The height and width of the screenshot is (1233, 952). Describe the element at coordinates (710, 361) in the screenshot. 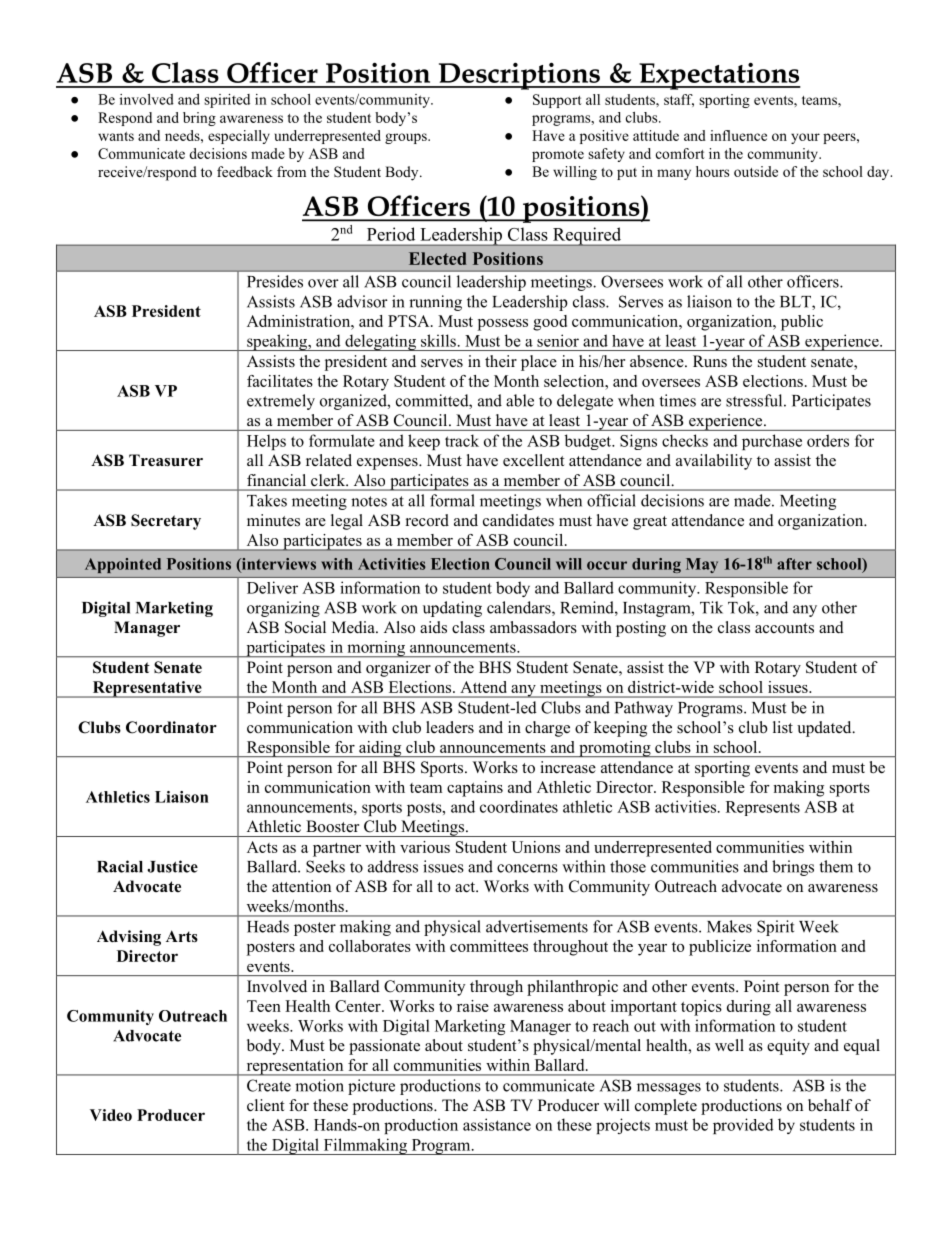

I see `Runs` at that location.
